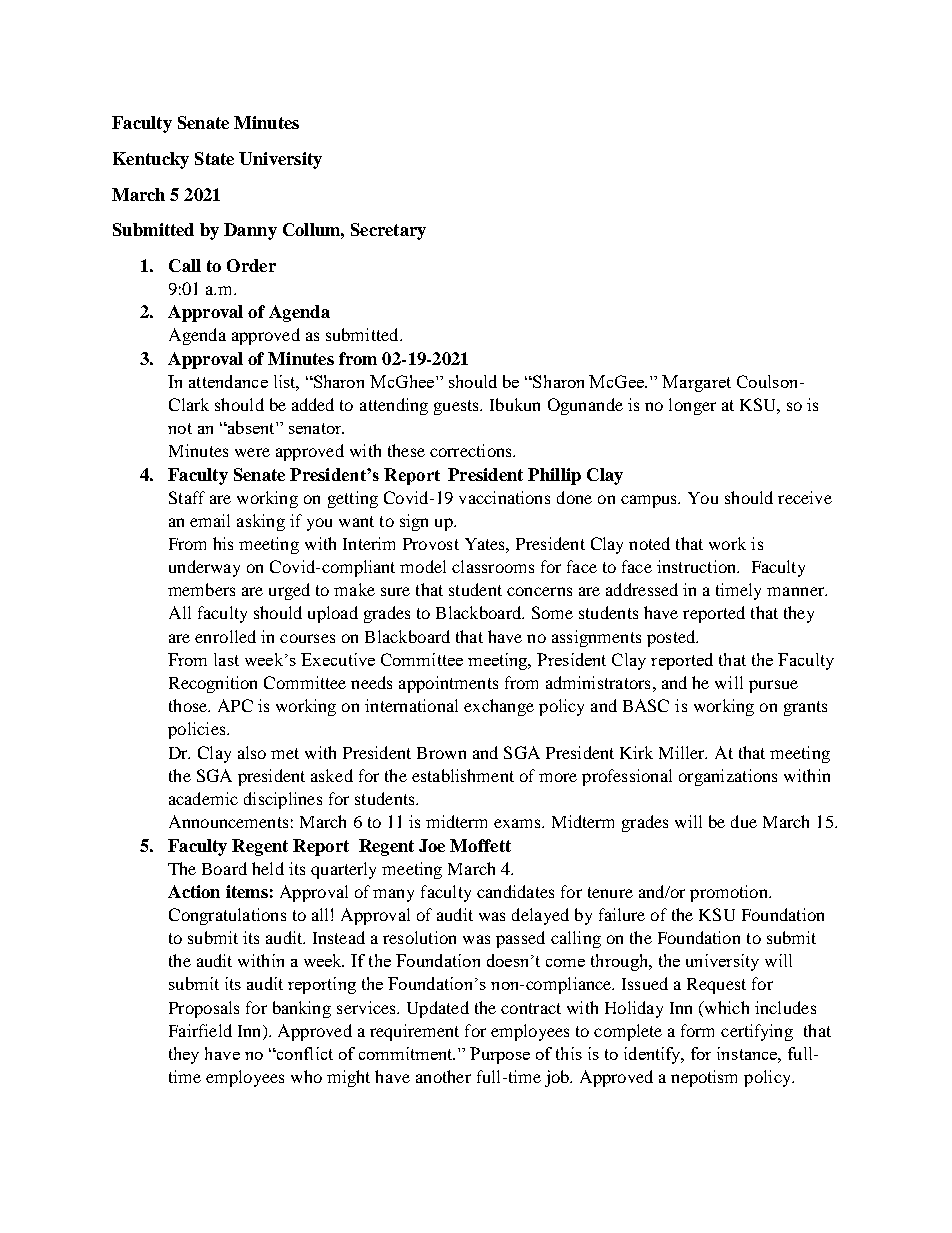 This screenshot has width=952, height=1233. I want to click on enrolled, so click(225, 636).
